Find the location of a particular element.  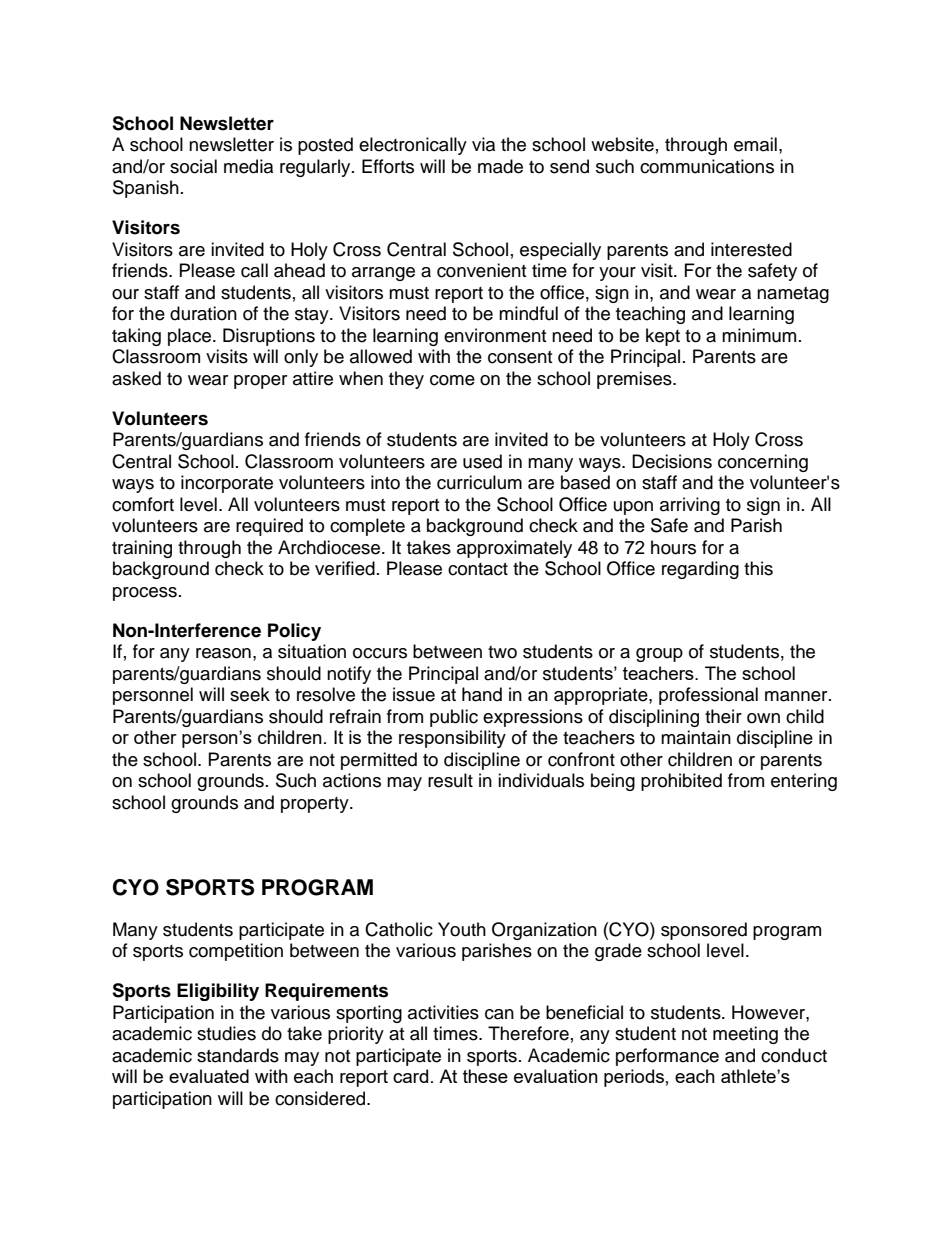

these is located at coordinates (485, 1076).
